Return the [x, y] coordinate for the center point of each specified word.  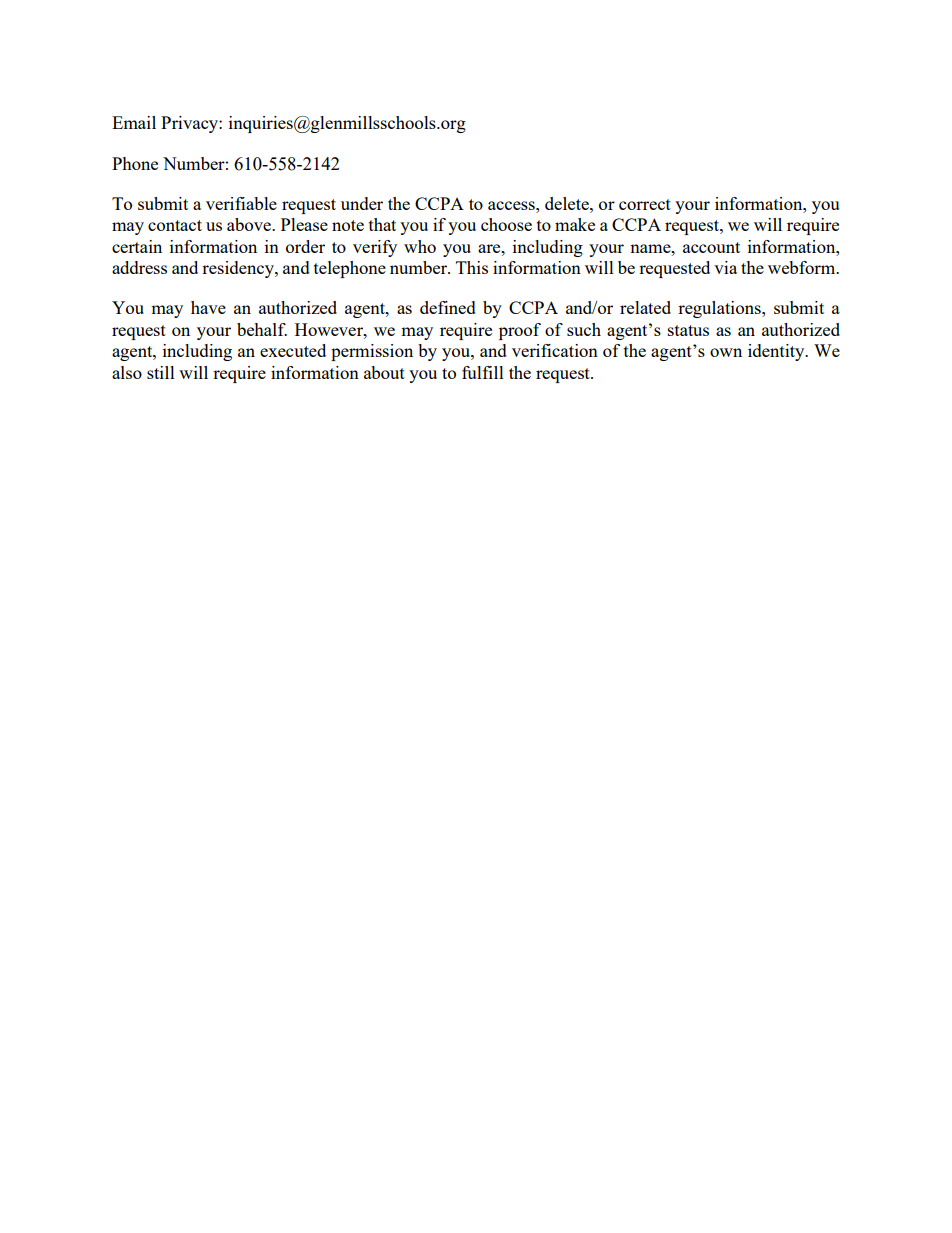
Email [134, 122]
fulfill [483, 372]
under [362, 203]
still [161, 372]
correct [645, 204]
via [725, 267]
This [472, 267]
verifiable [241, 203]
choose [506, 224]
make [575, 224]
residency [239, 269]
